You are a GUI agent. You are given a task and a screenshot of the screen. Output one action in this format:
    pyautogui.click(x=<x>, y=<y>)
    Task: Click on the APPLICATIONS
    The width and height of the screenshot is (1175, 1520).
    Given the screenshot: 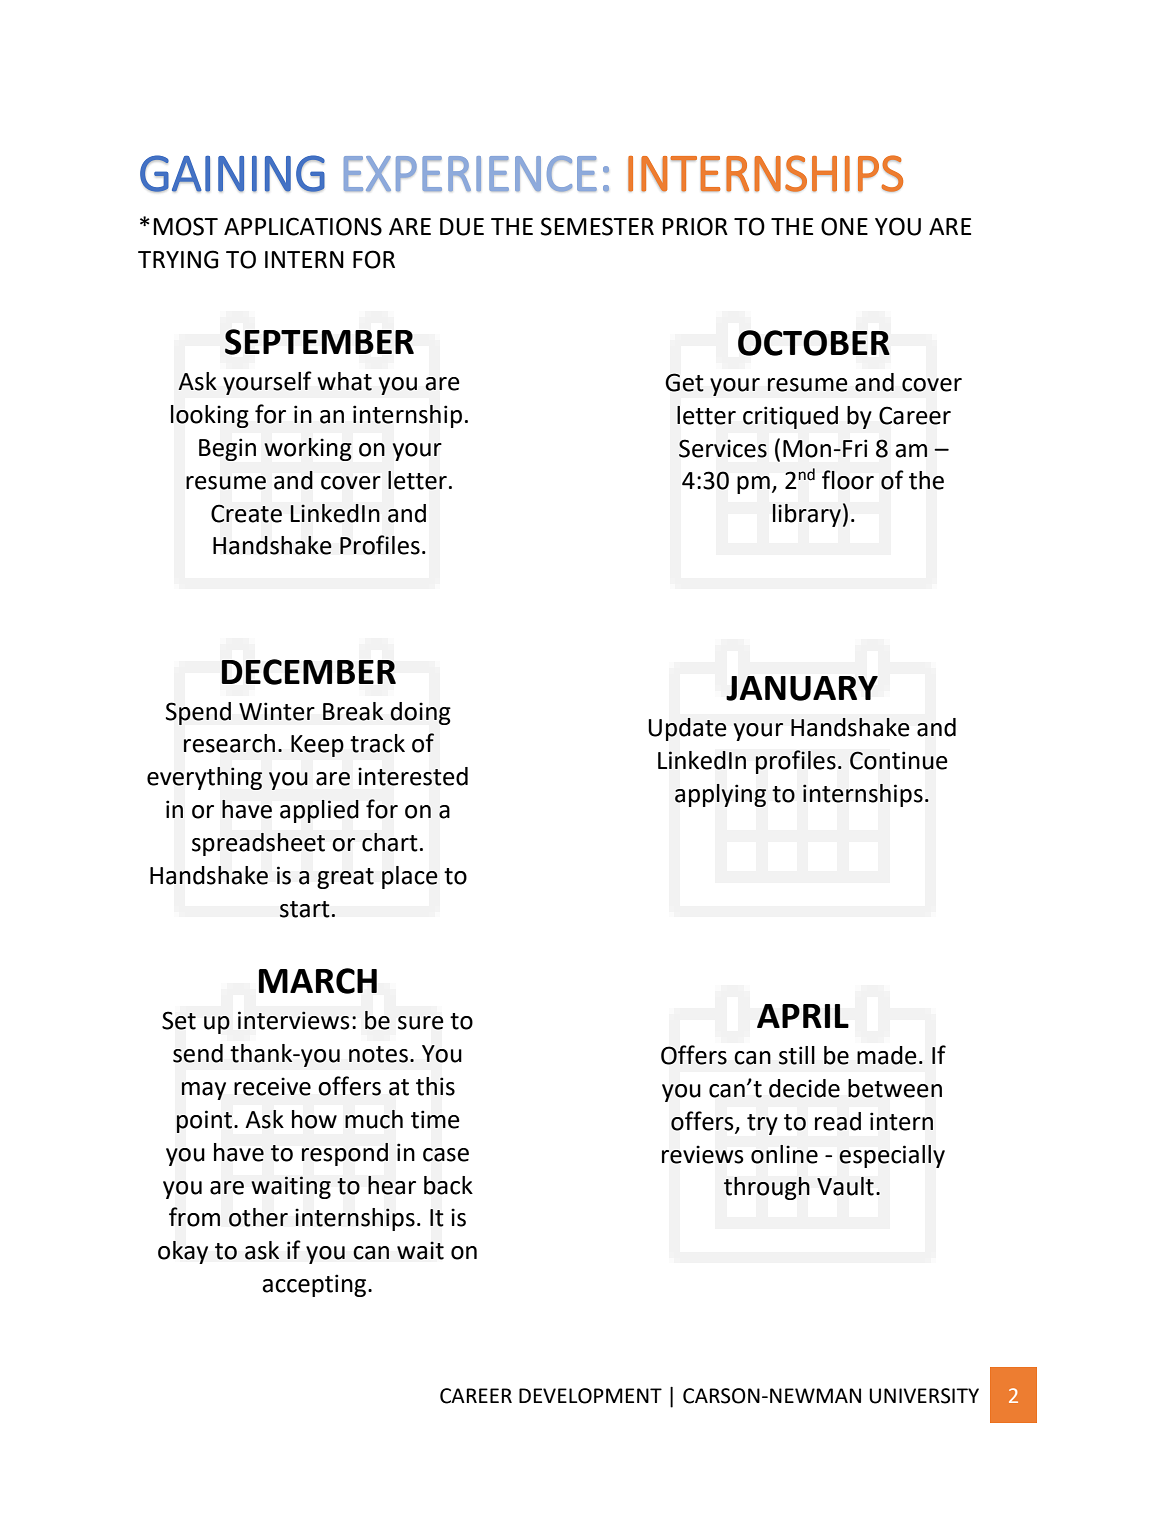 What is the action you would take?
    pyautogui.click(x=303, y=226)
